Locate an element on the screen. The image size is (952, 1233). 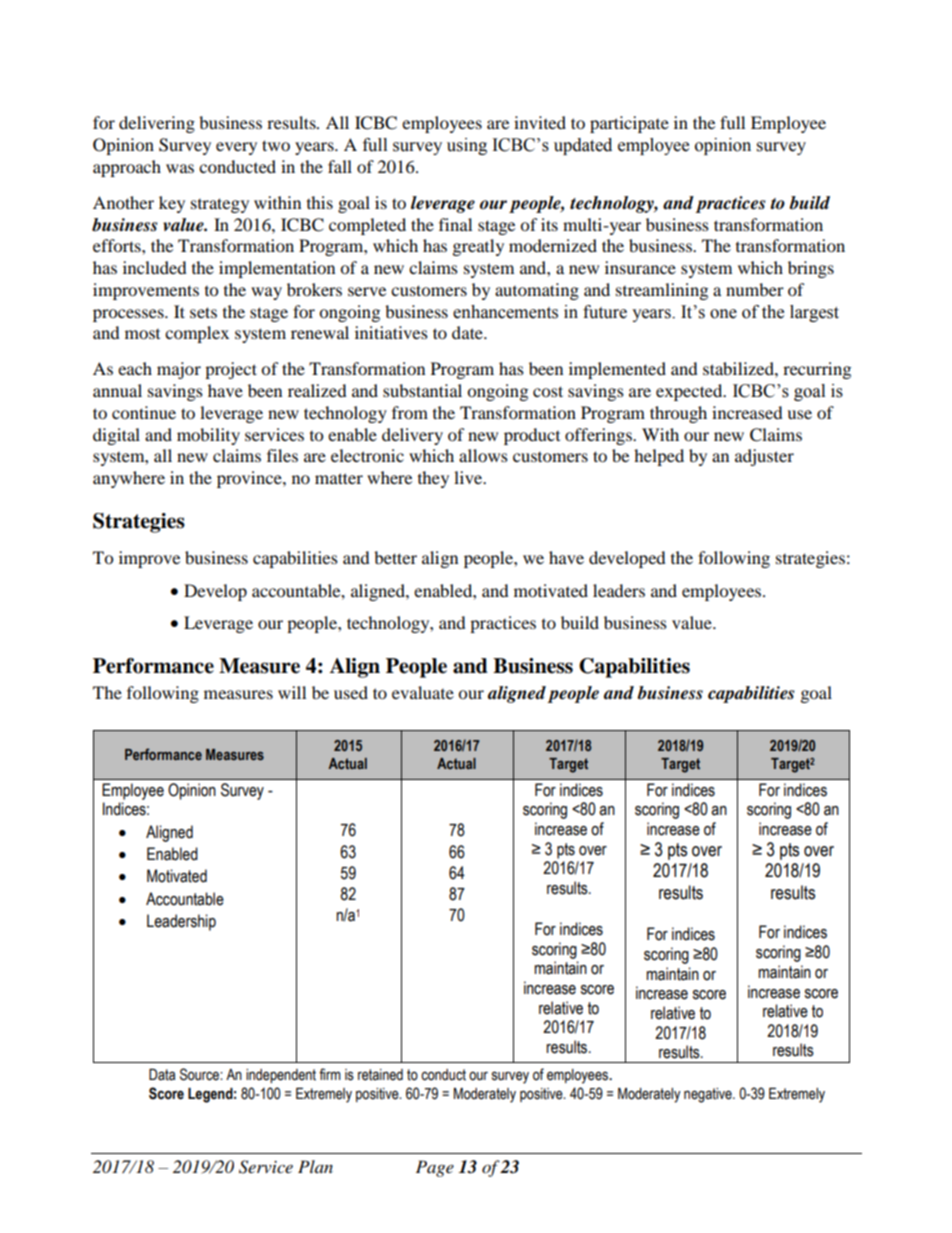
adjuster is located at coordinates (764, 457).
